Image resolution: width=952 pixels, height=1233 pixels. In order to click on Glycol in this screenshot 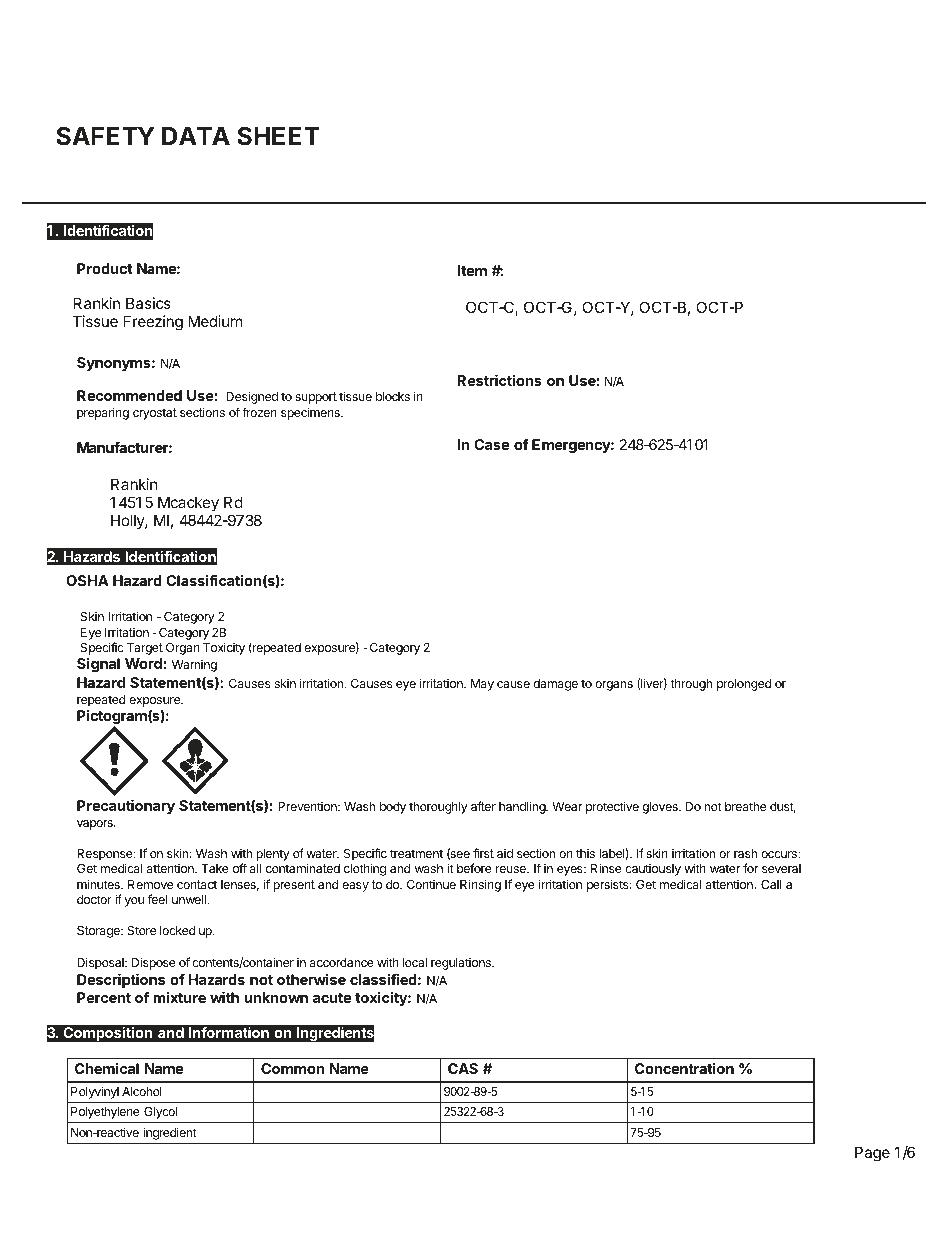, I will do `click(160, 1113)`.
